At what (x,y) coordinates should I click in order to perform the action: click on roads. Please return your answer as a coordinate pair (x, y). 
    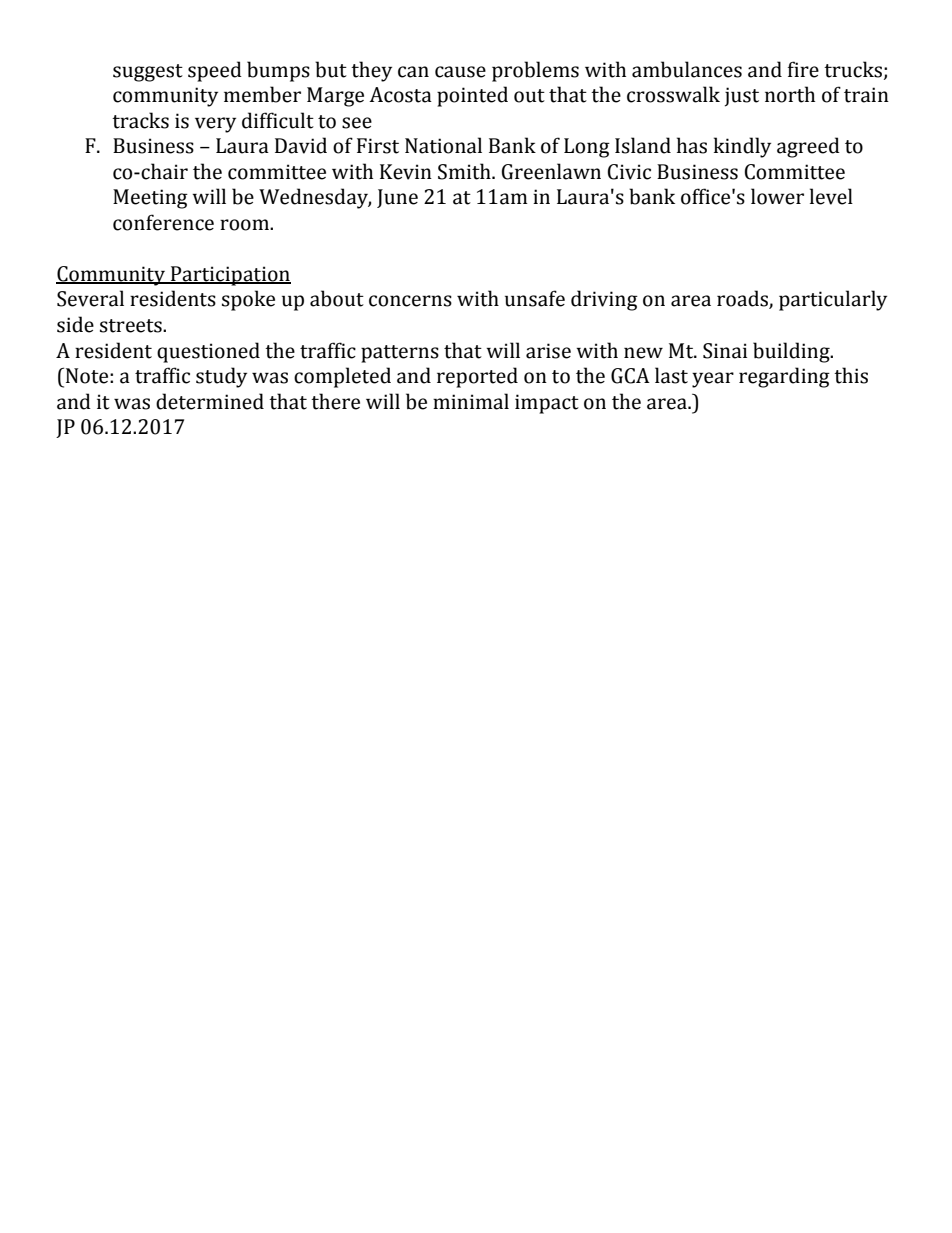
    Looking at the image, I should click on (743, 299).
